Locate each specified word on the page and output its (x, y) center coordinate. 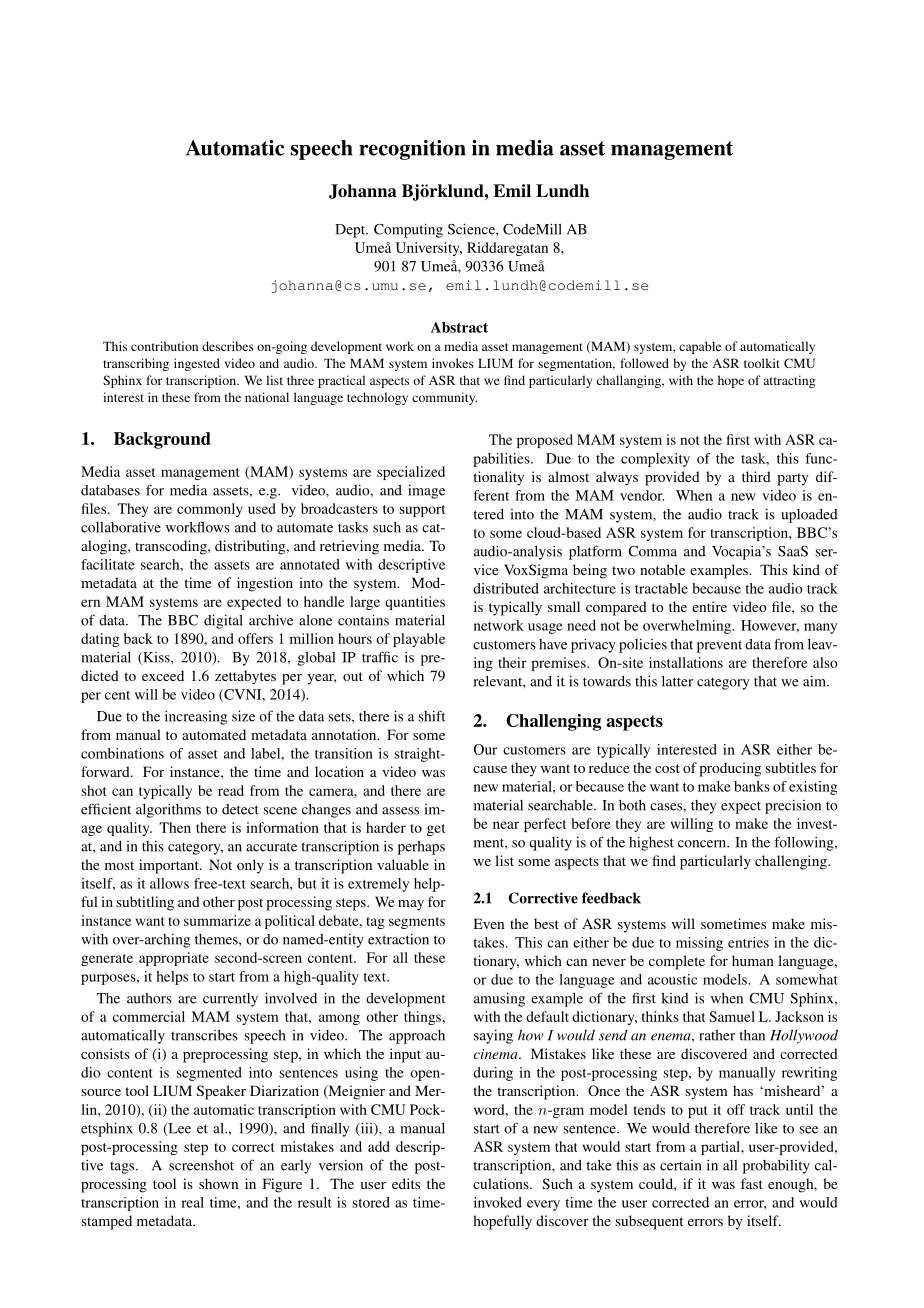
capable (700, 347)
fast (752, 1183)
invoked (498, 1202)
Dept (351, 231)
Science (472, 229)
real (192, 1202)
